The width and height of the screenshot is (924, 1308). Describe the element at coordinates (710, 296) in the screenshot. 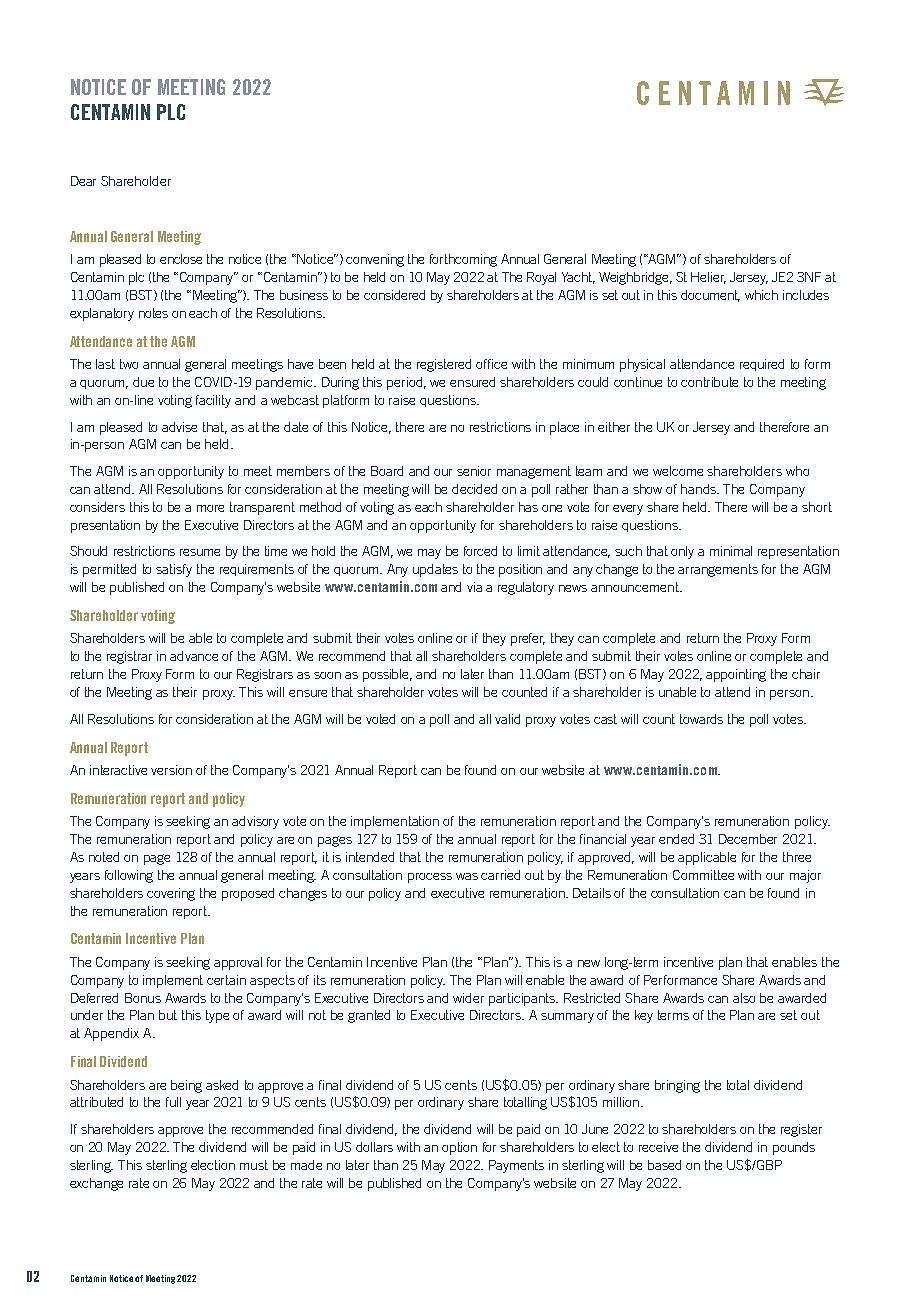

I see `document` at that location.
